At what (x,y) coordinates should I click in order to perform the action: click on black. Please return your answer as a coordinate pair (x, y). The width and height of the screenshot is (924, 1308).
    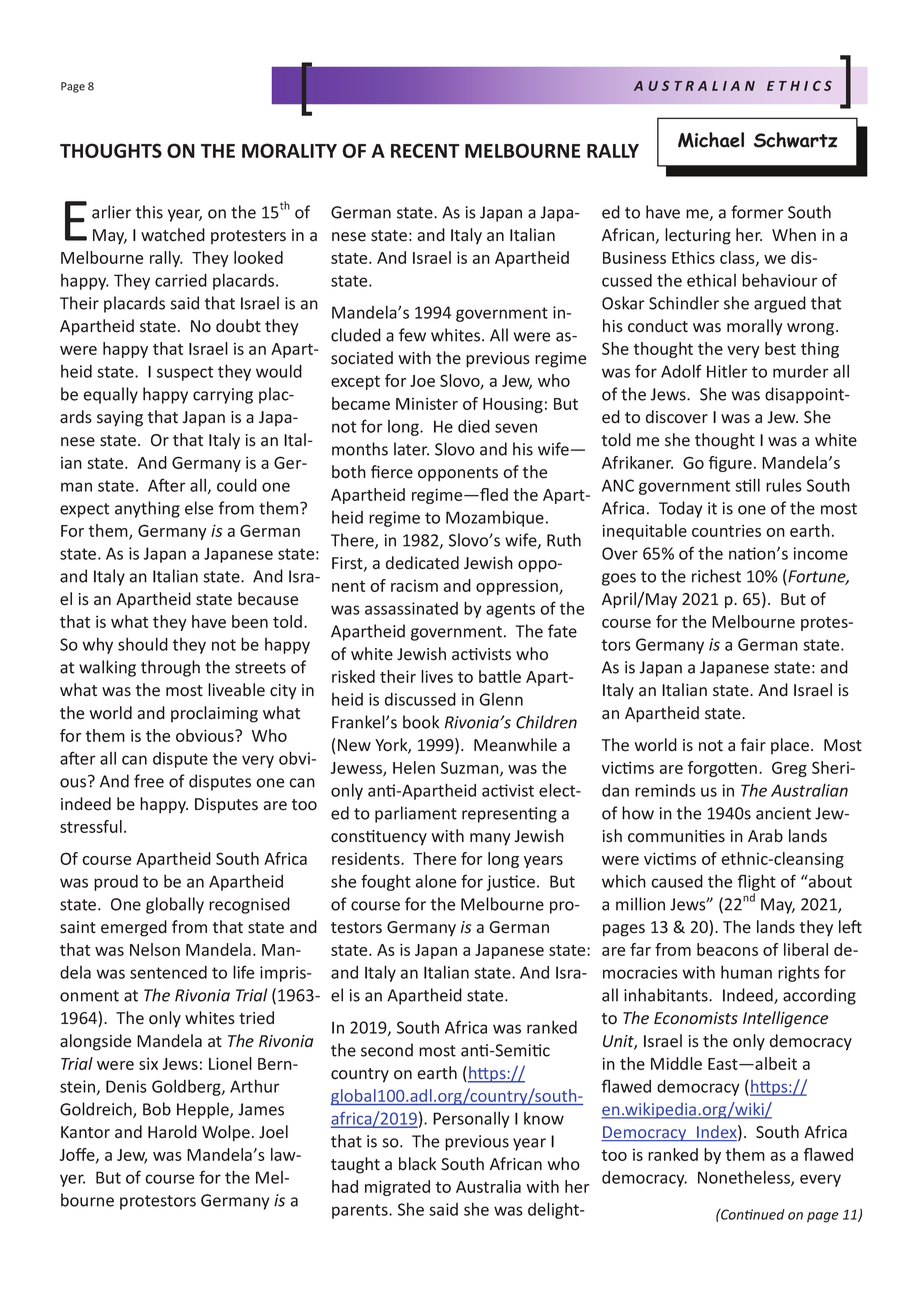
    Looking at the image, I should click on (417, 1164).
